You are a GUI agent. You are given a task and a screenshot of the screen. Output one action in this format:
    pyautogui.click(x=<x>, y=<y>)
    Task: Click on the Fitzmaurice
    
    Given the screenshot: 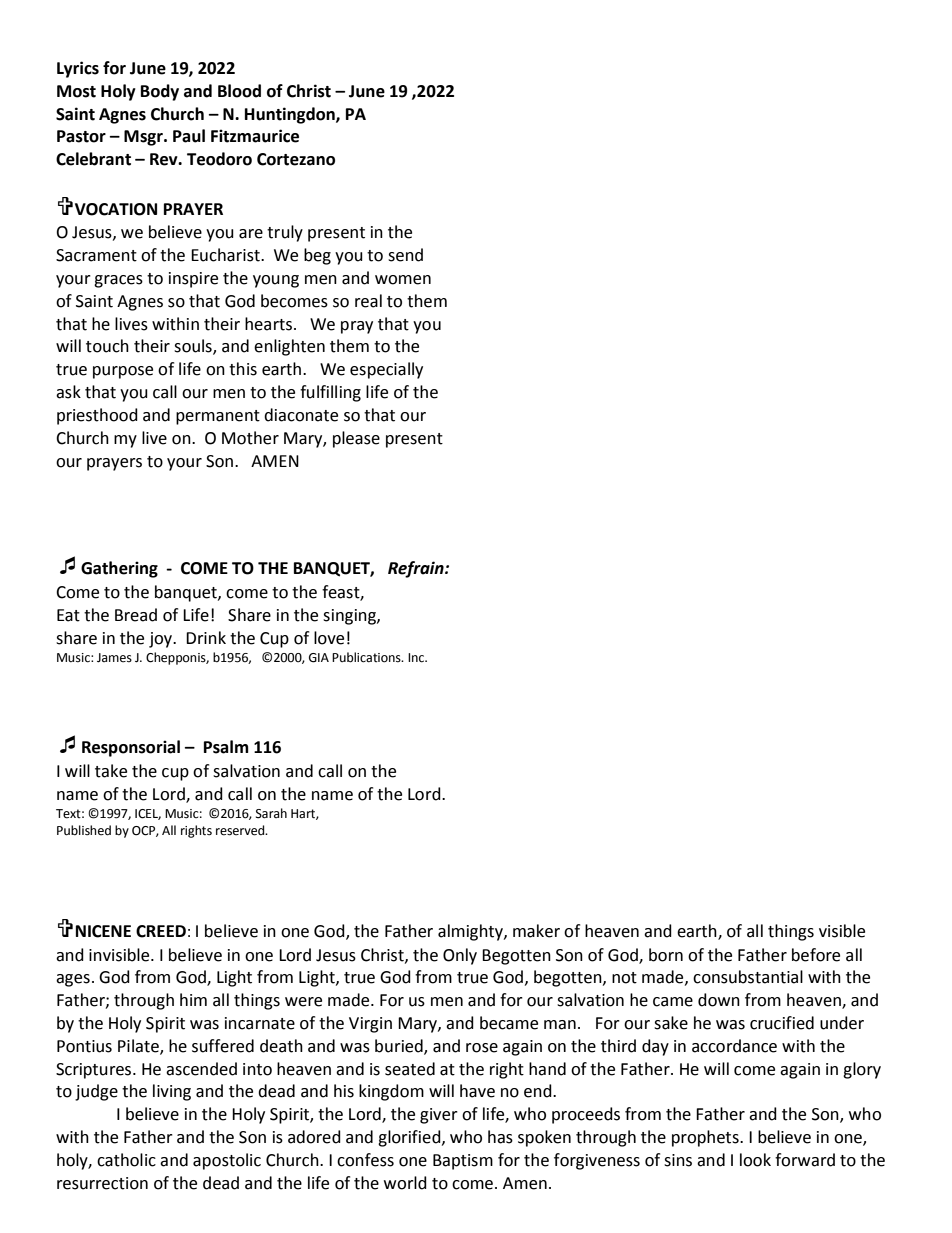 What is the action you would take?
    pyautogui.click(x=255, y=136)
